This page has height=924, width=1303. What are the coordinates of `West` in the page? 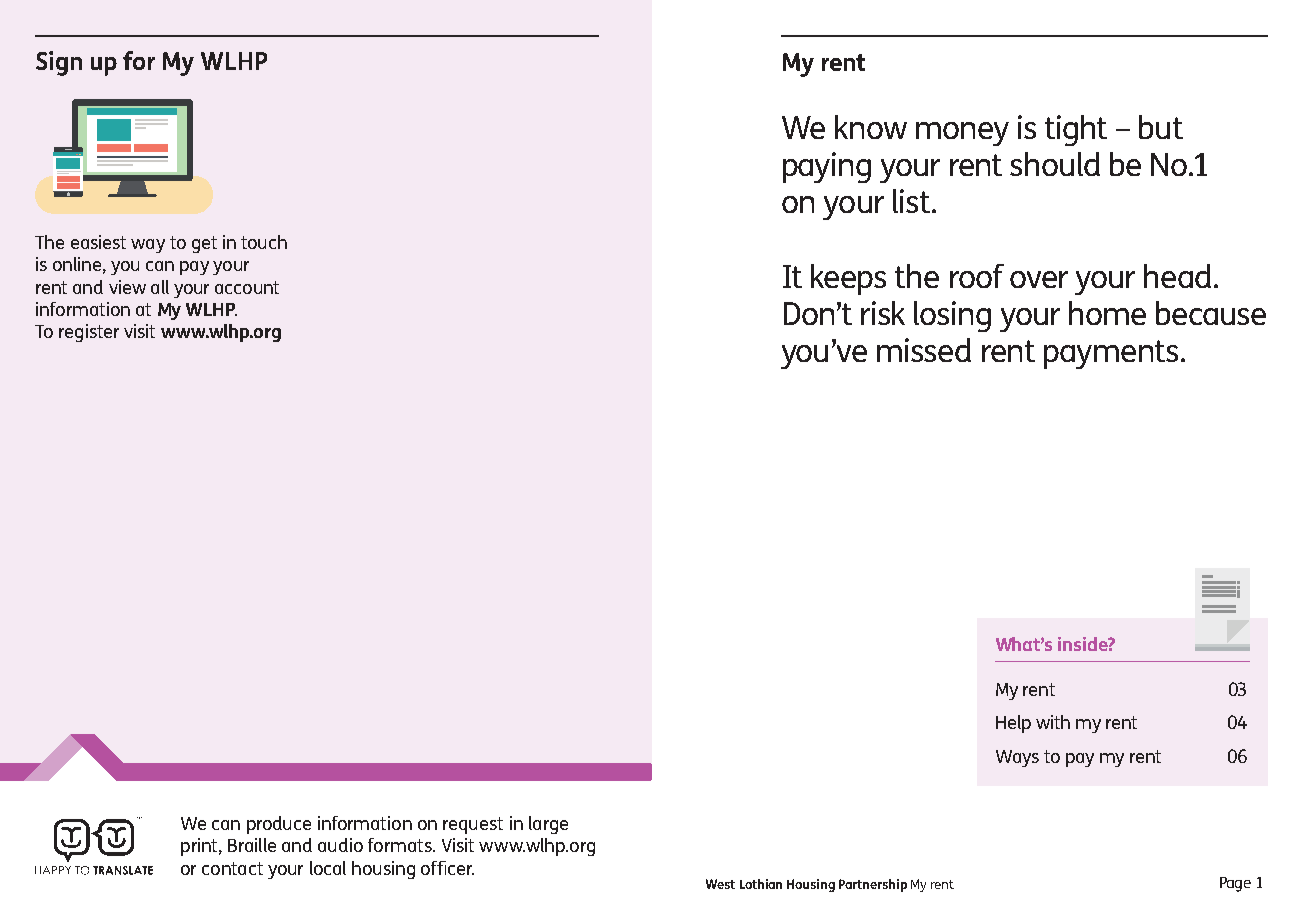 It's located at (720, 884).
